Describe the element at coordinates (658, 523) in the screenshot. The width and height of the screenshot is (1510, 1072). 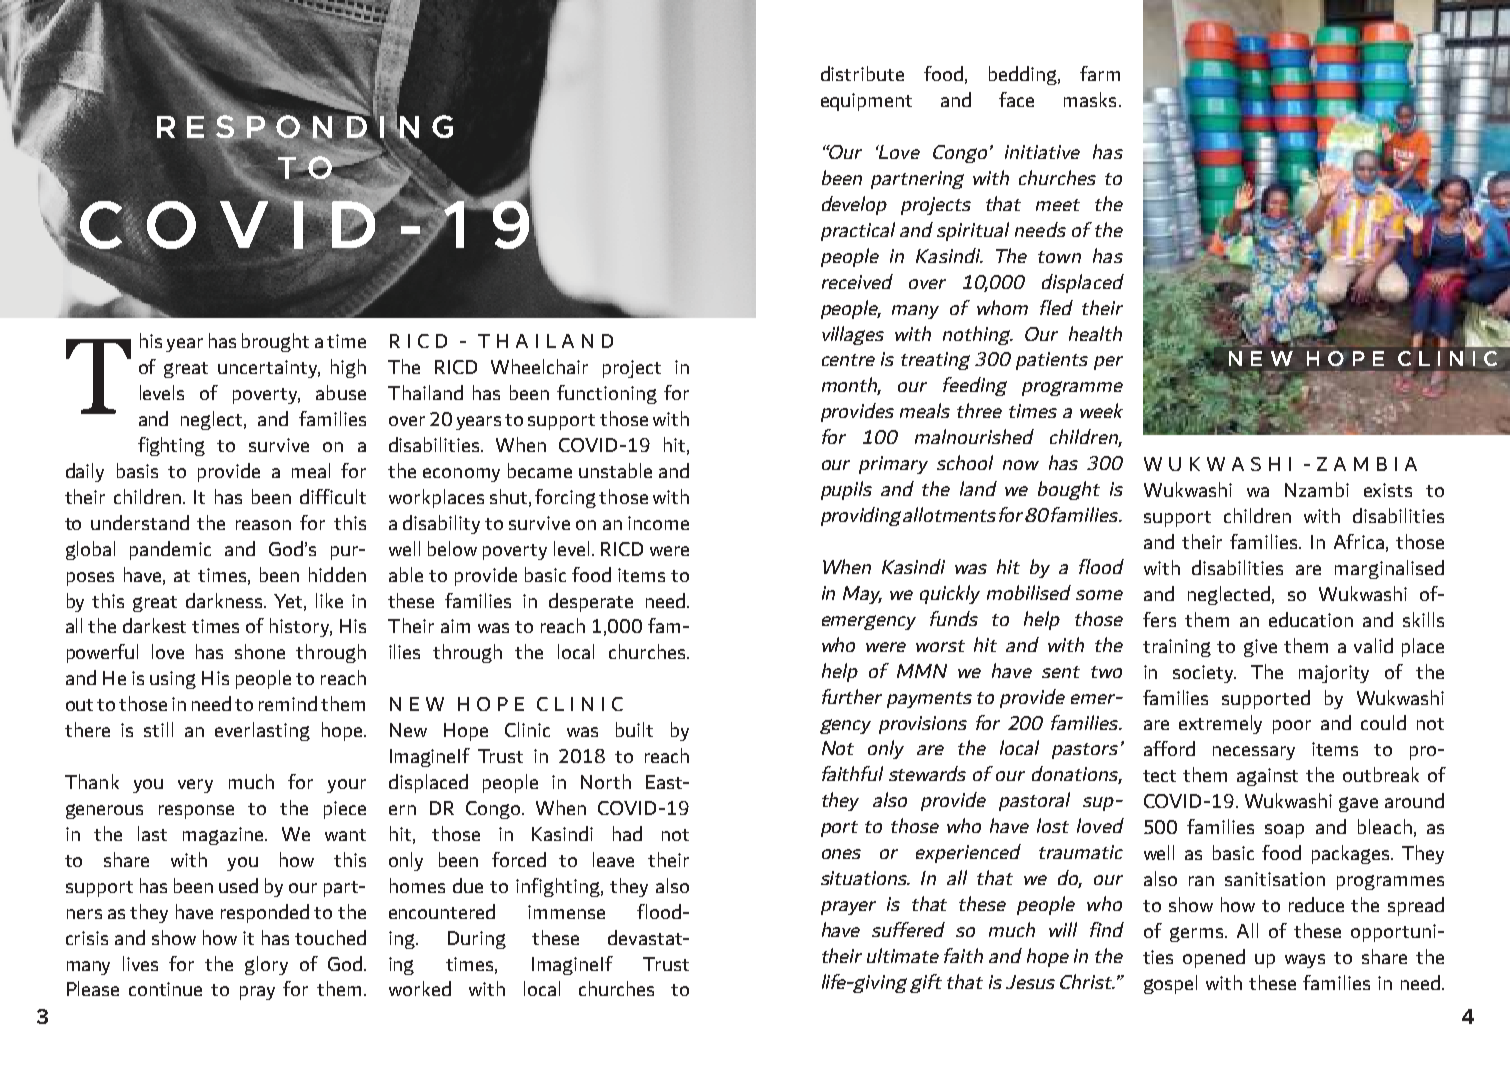
I see `income` at that location.
